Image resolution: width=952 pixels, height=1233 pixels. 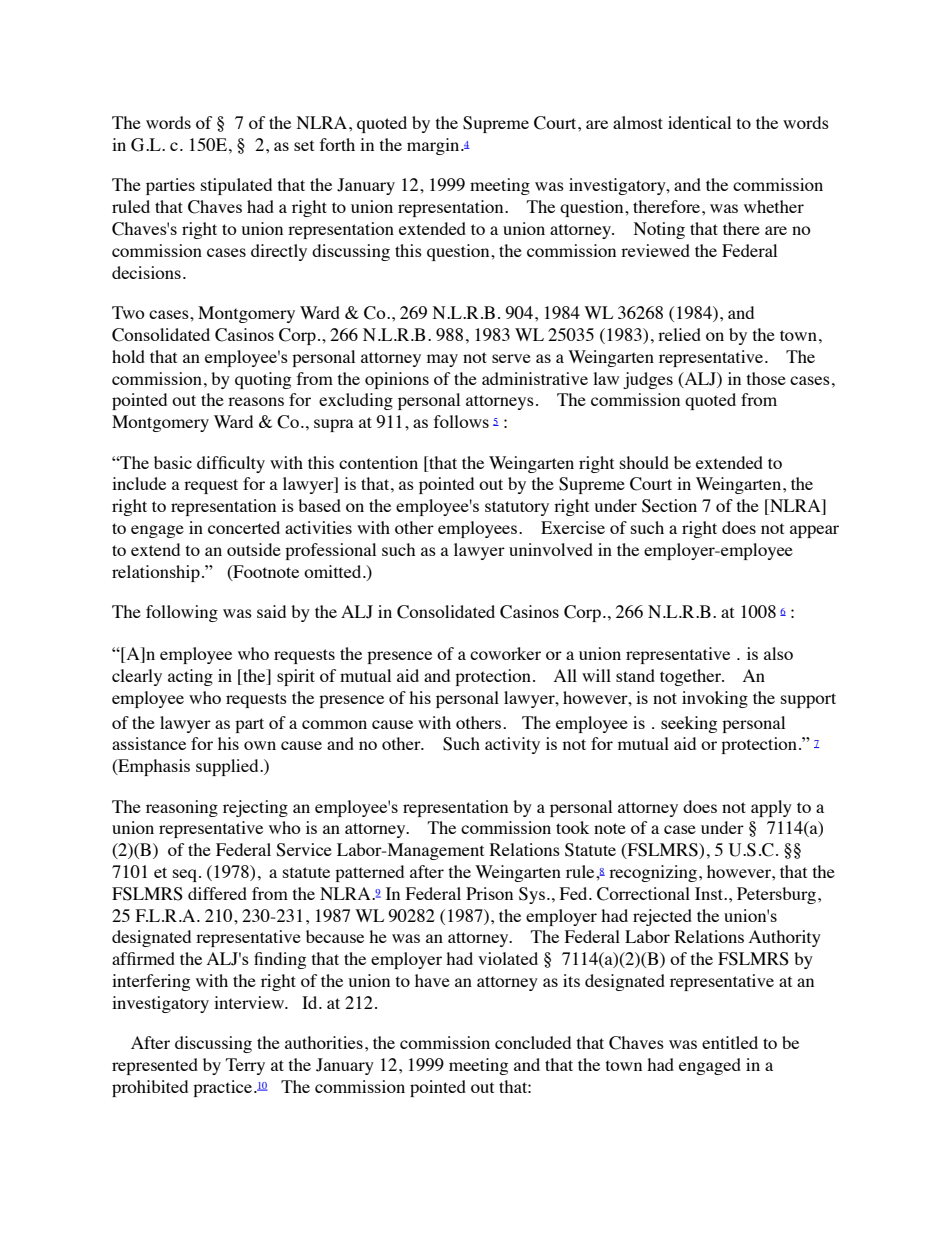 I want to click on Terry, so click(x=245, y=1066).
